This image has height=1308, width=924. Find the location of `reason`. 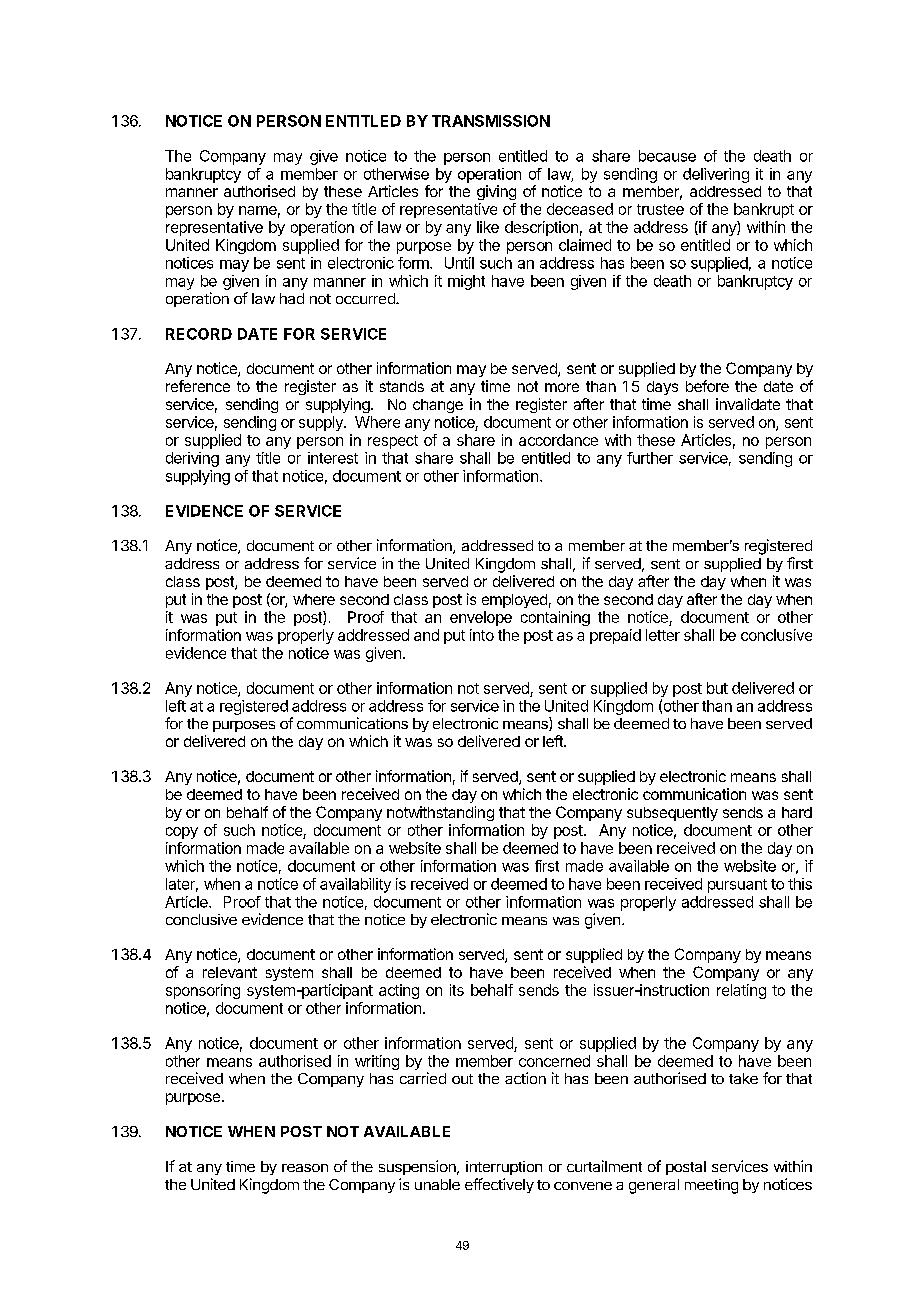

reason is located at coordinates (305, 1168).
